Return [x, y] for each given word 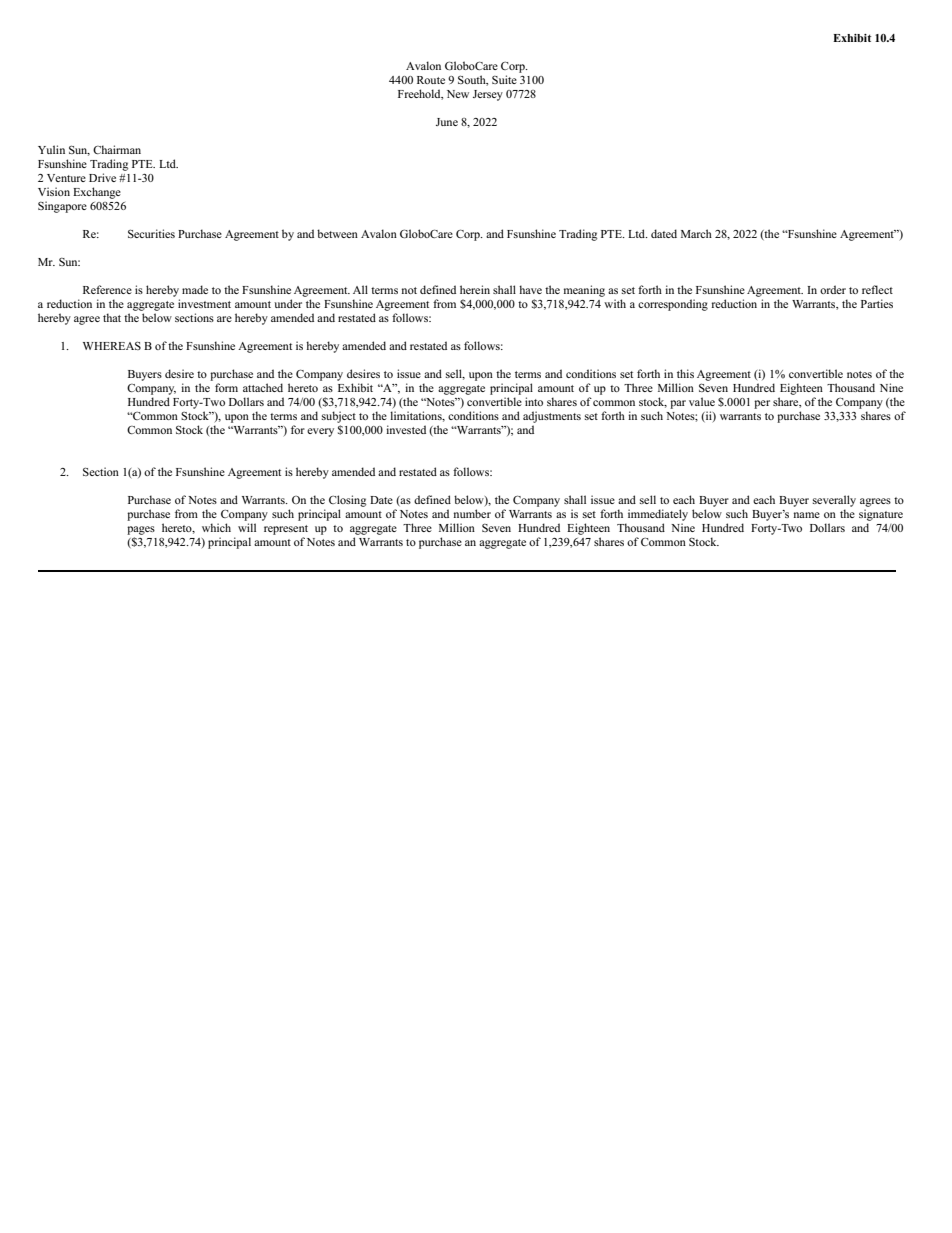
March [696, 233]
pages [141, 530]
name [807, 515]
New [458, 94]
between [337, 233]
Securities [151, 233]
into [534, 401]
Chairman [117, 149]
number [472, 513]
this [685, 373]
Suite [504, 79]
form [226, 387]
